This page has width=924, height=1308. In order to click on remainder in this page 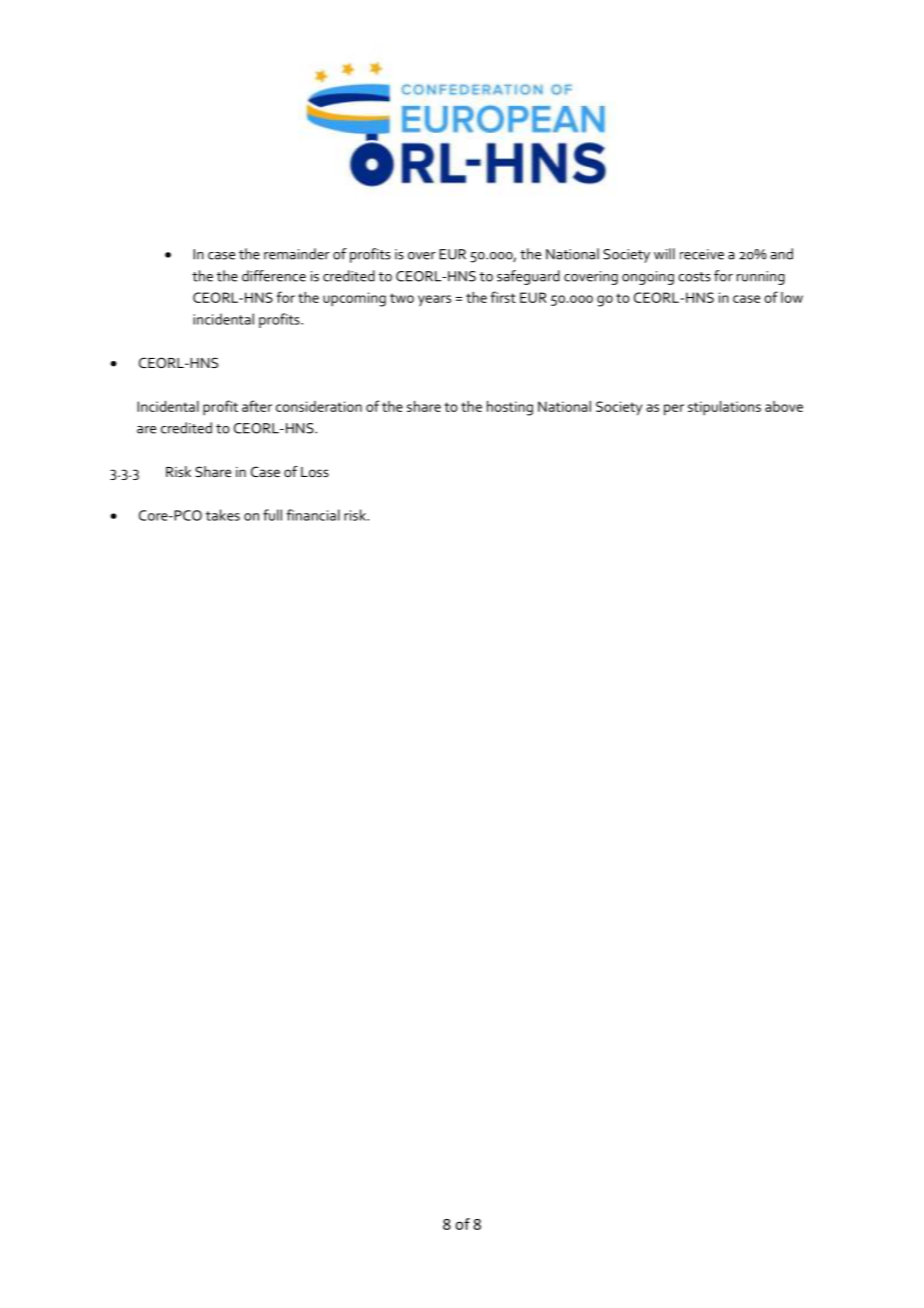, I will do `click(297, 254)`.
